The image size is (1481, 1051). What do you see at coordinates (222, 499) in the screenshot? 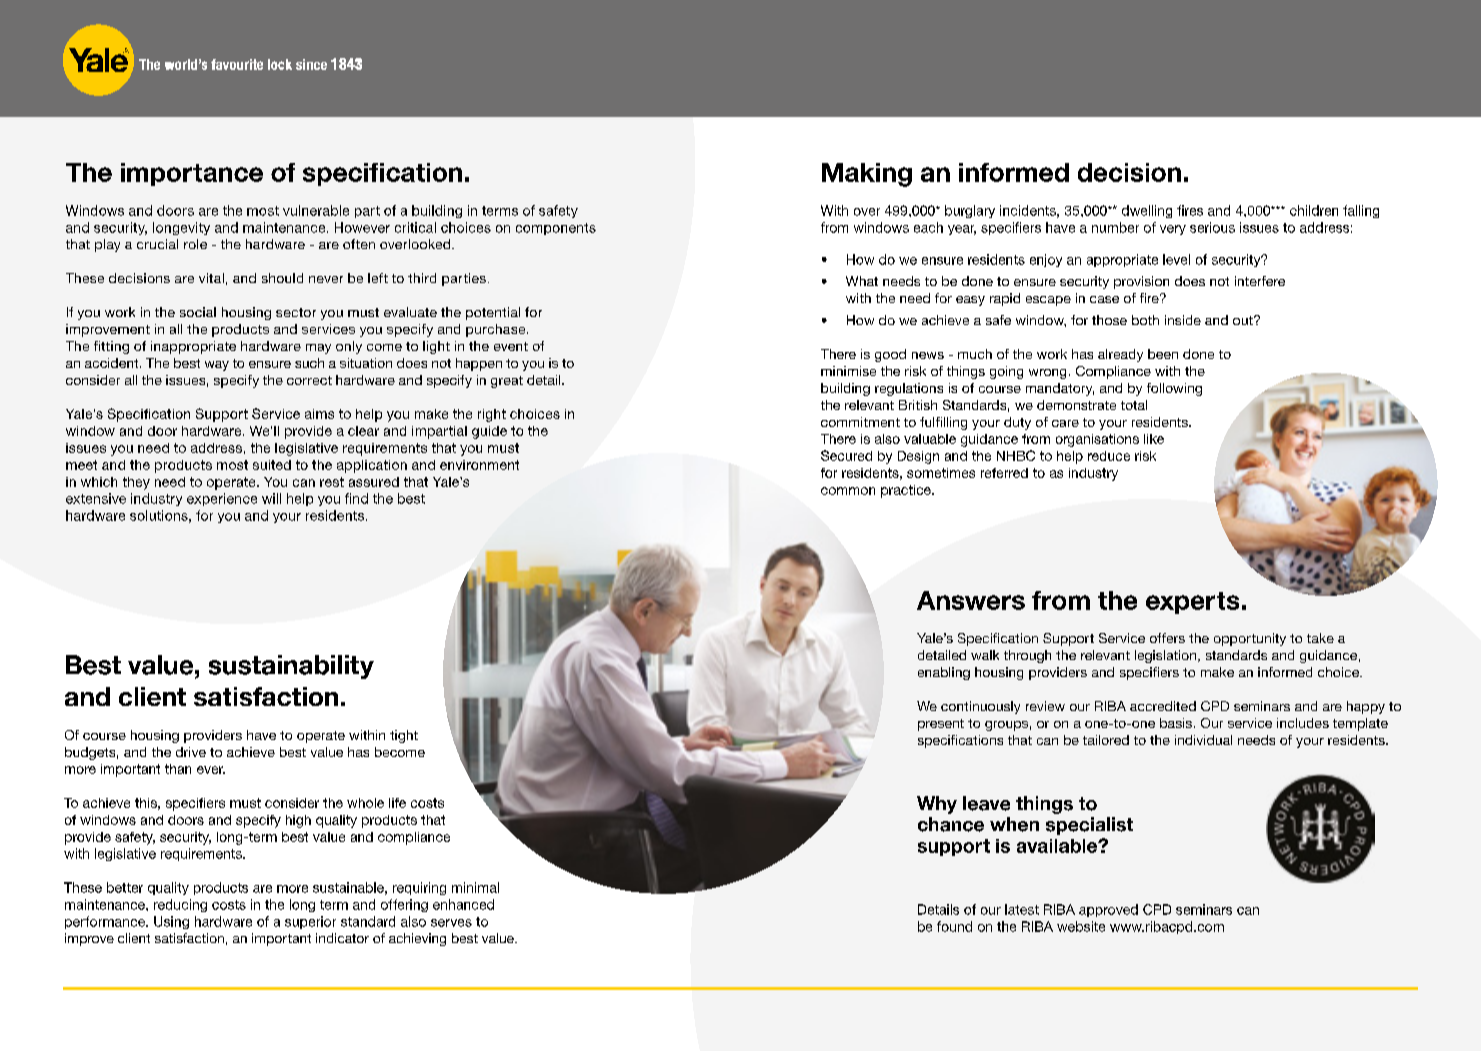
I see `experience` at bounding box center [222, 499].
